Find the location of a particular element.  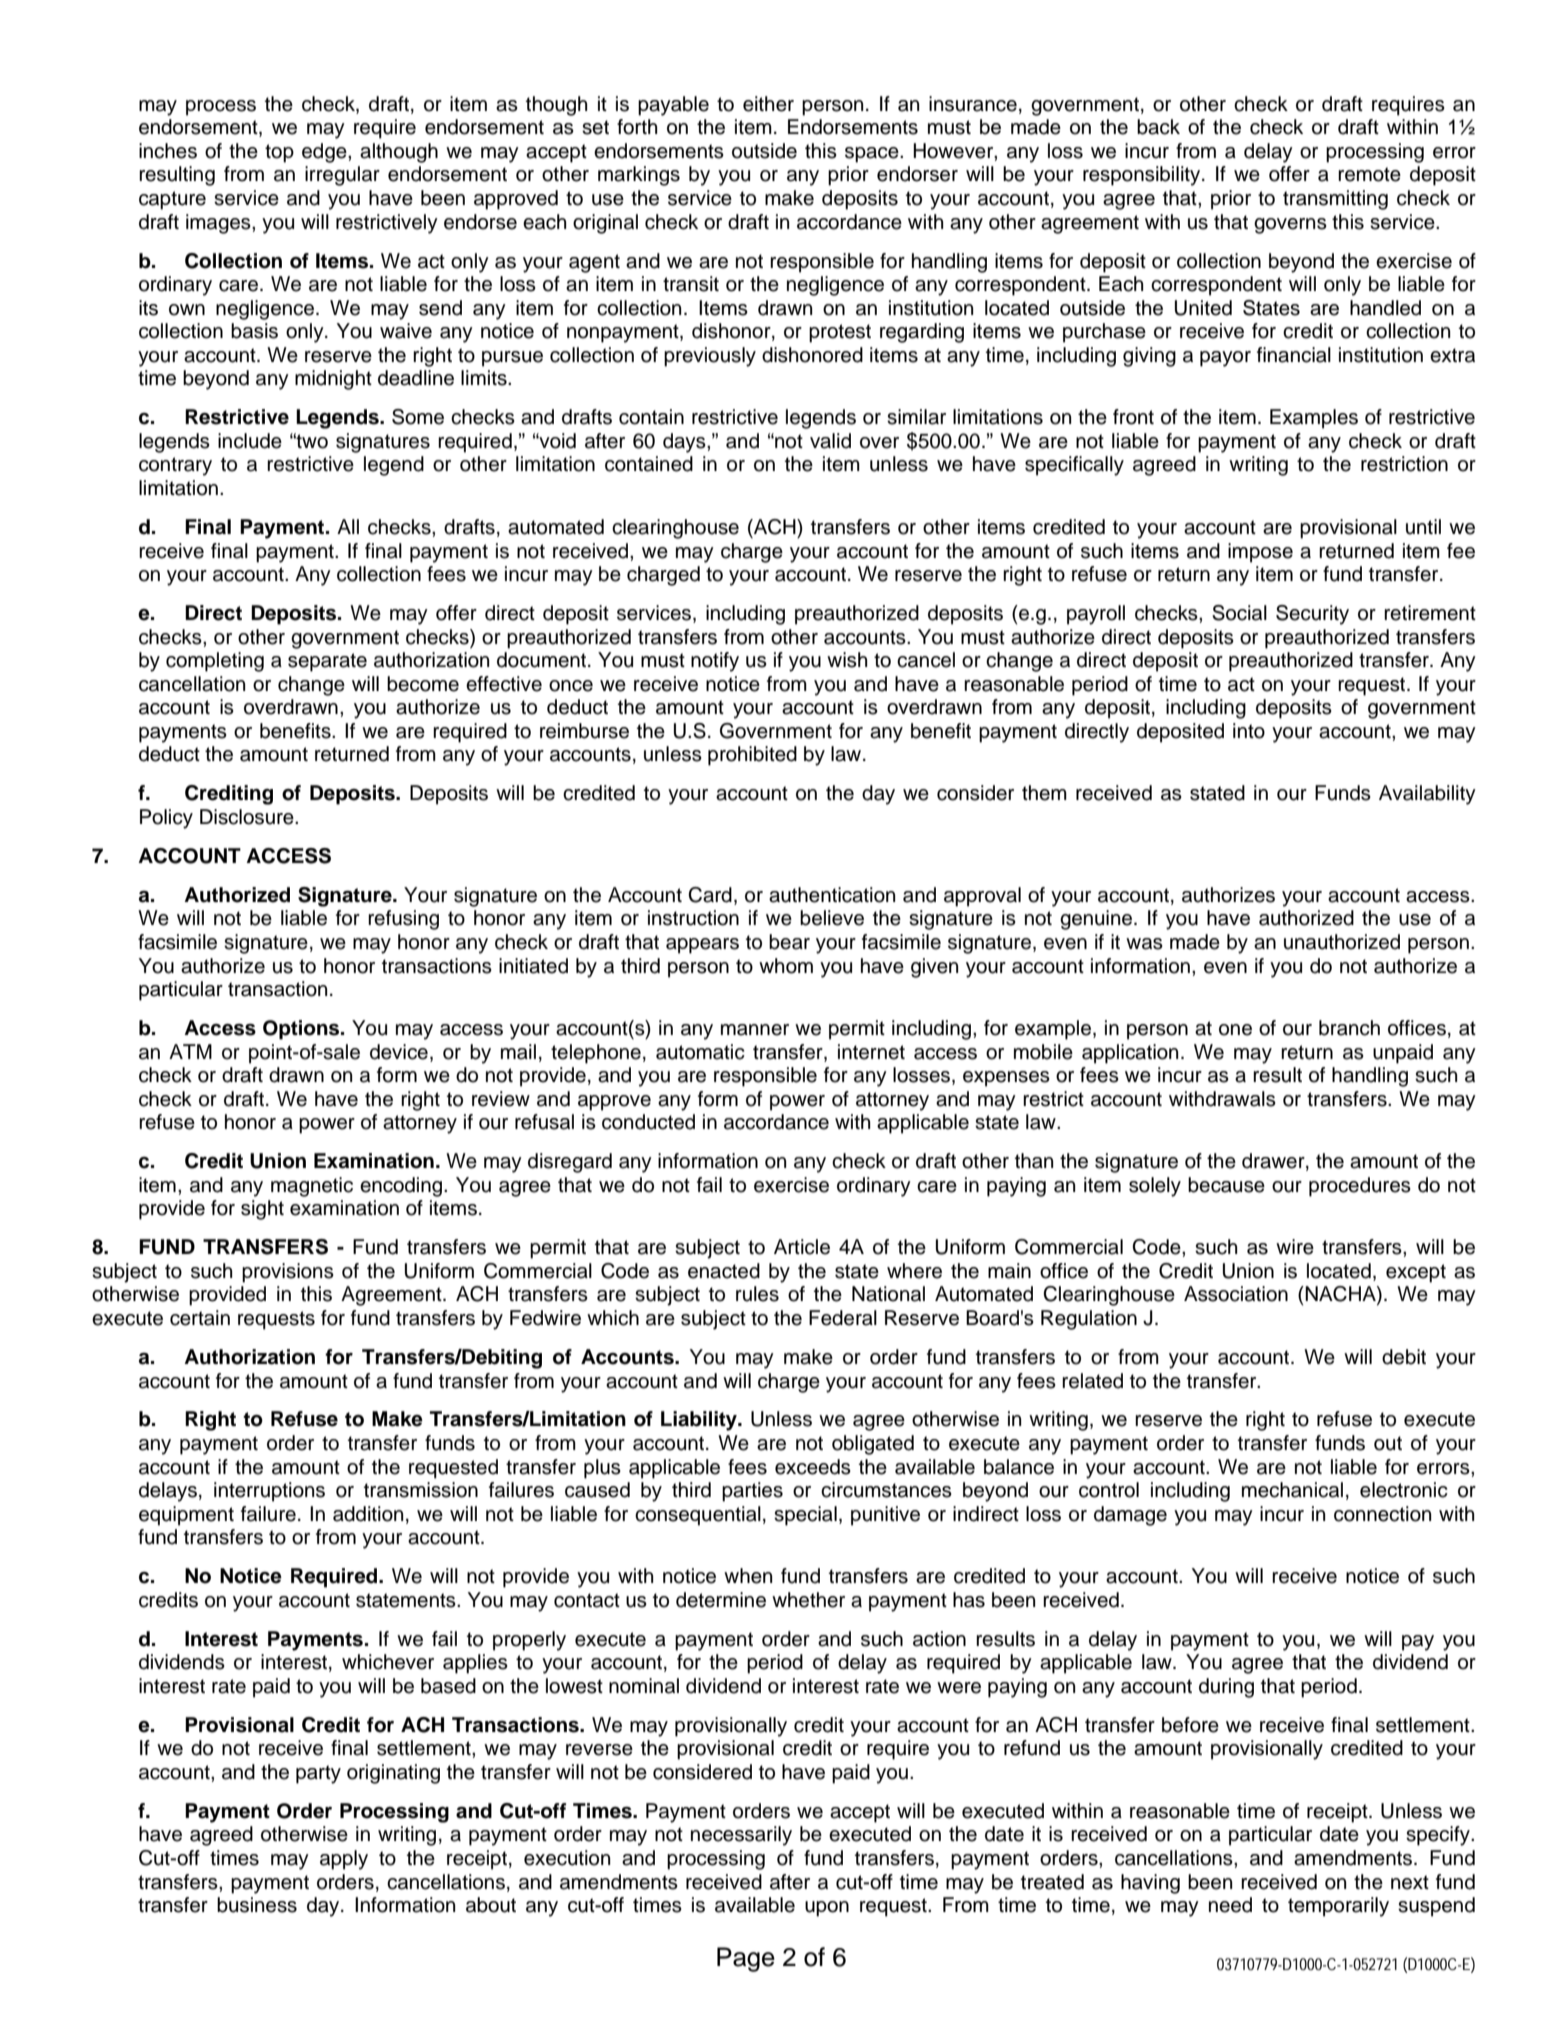

prohibited is located at coordinates (752, 756).
